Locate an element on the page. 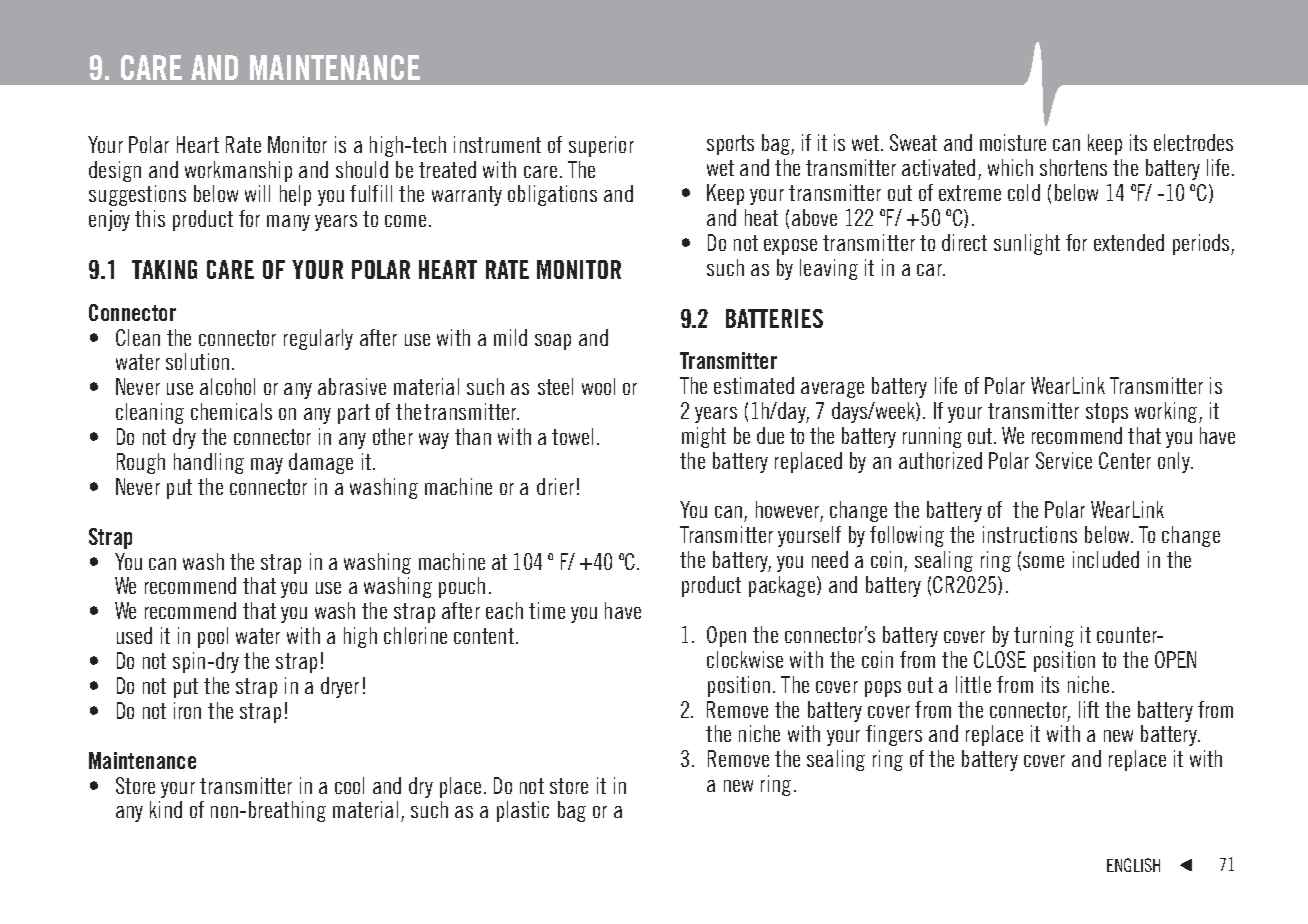 This document has height=924, width=1308. workmanship is located at coordinates (238, 171).
